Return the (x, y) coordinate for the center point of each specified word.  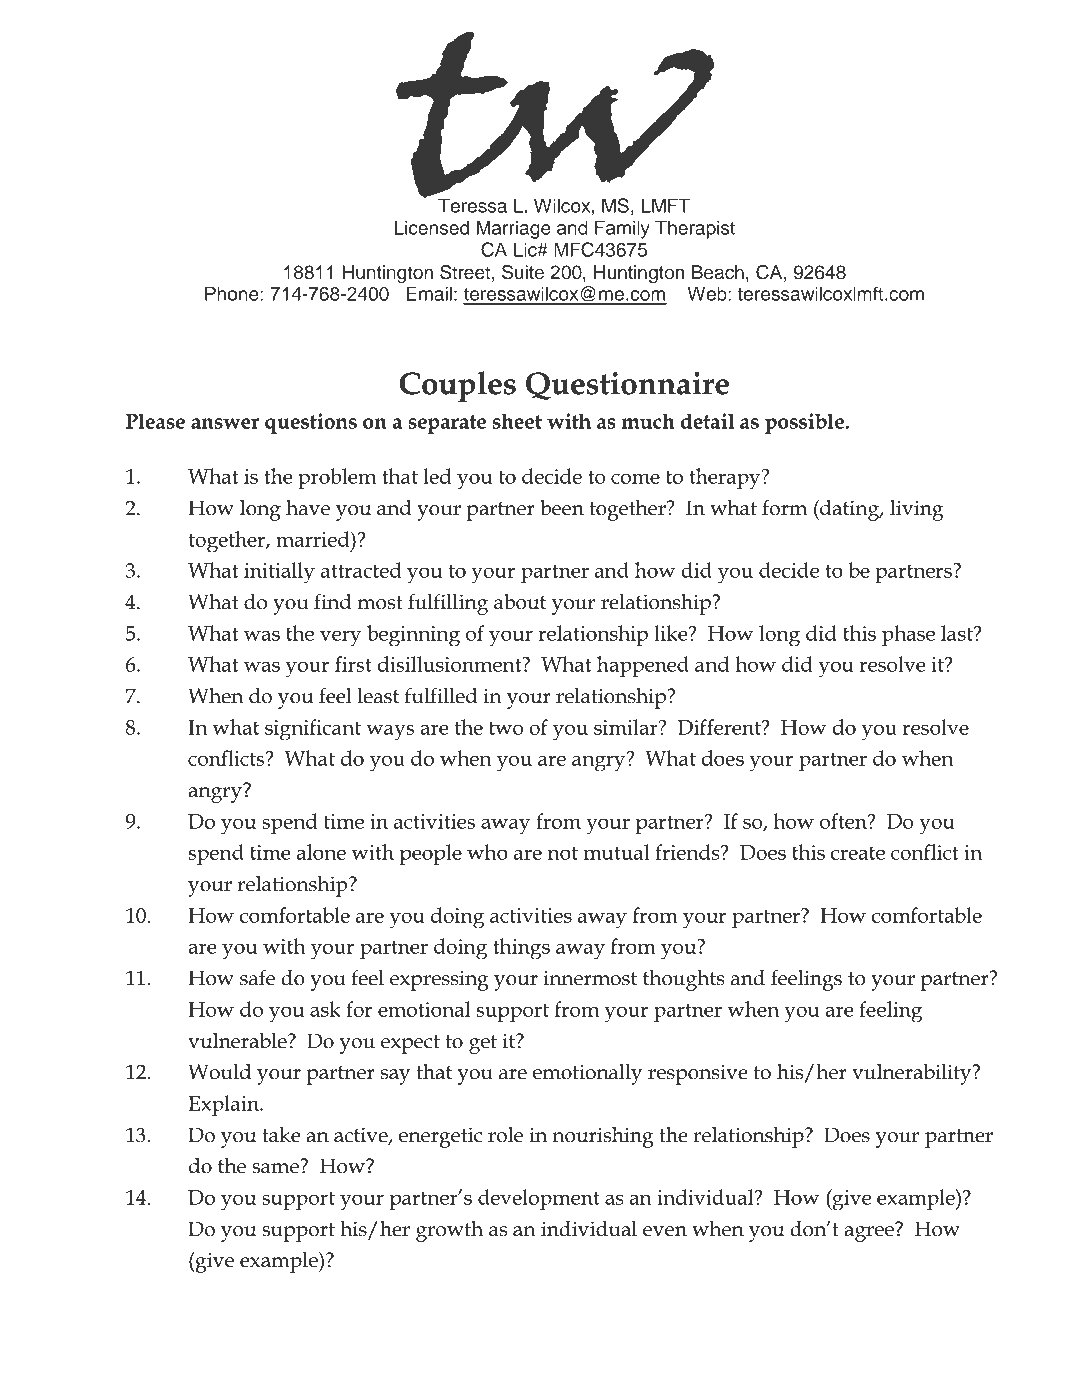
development (539, 1199)
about (520, 601)
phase (908, 635)
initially (279, 573)
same (276, 1167)
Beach (718, 272)
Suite (523, 272)
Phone (232, 293)
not (563, 853)
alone (321, 852)
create (858, 853)
